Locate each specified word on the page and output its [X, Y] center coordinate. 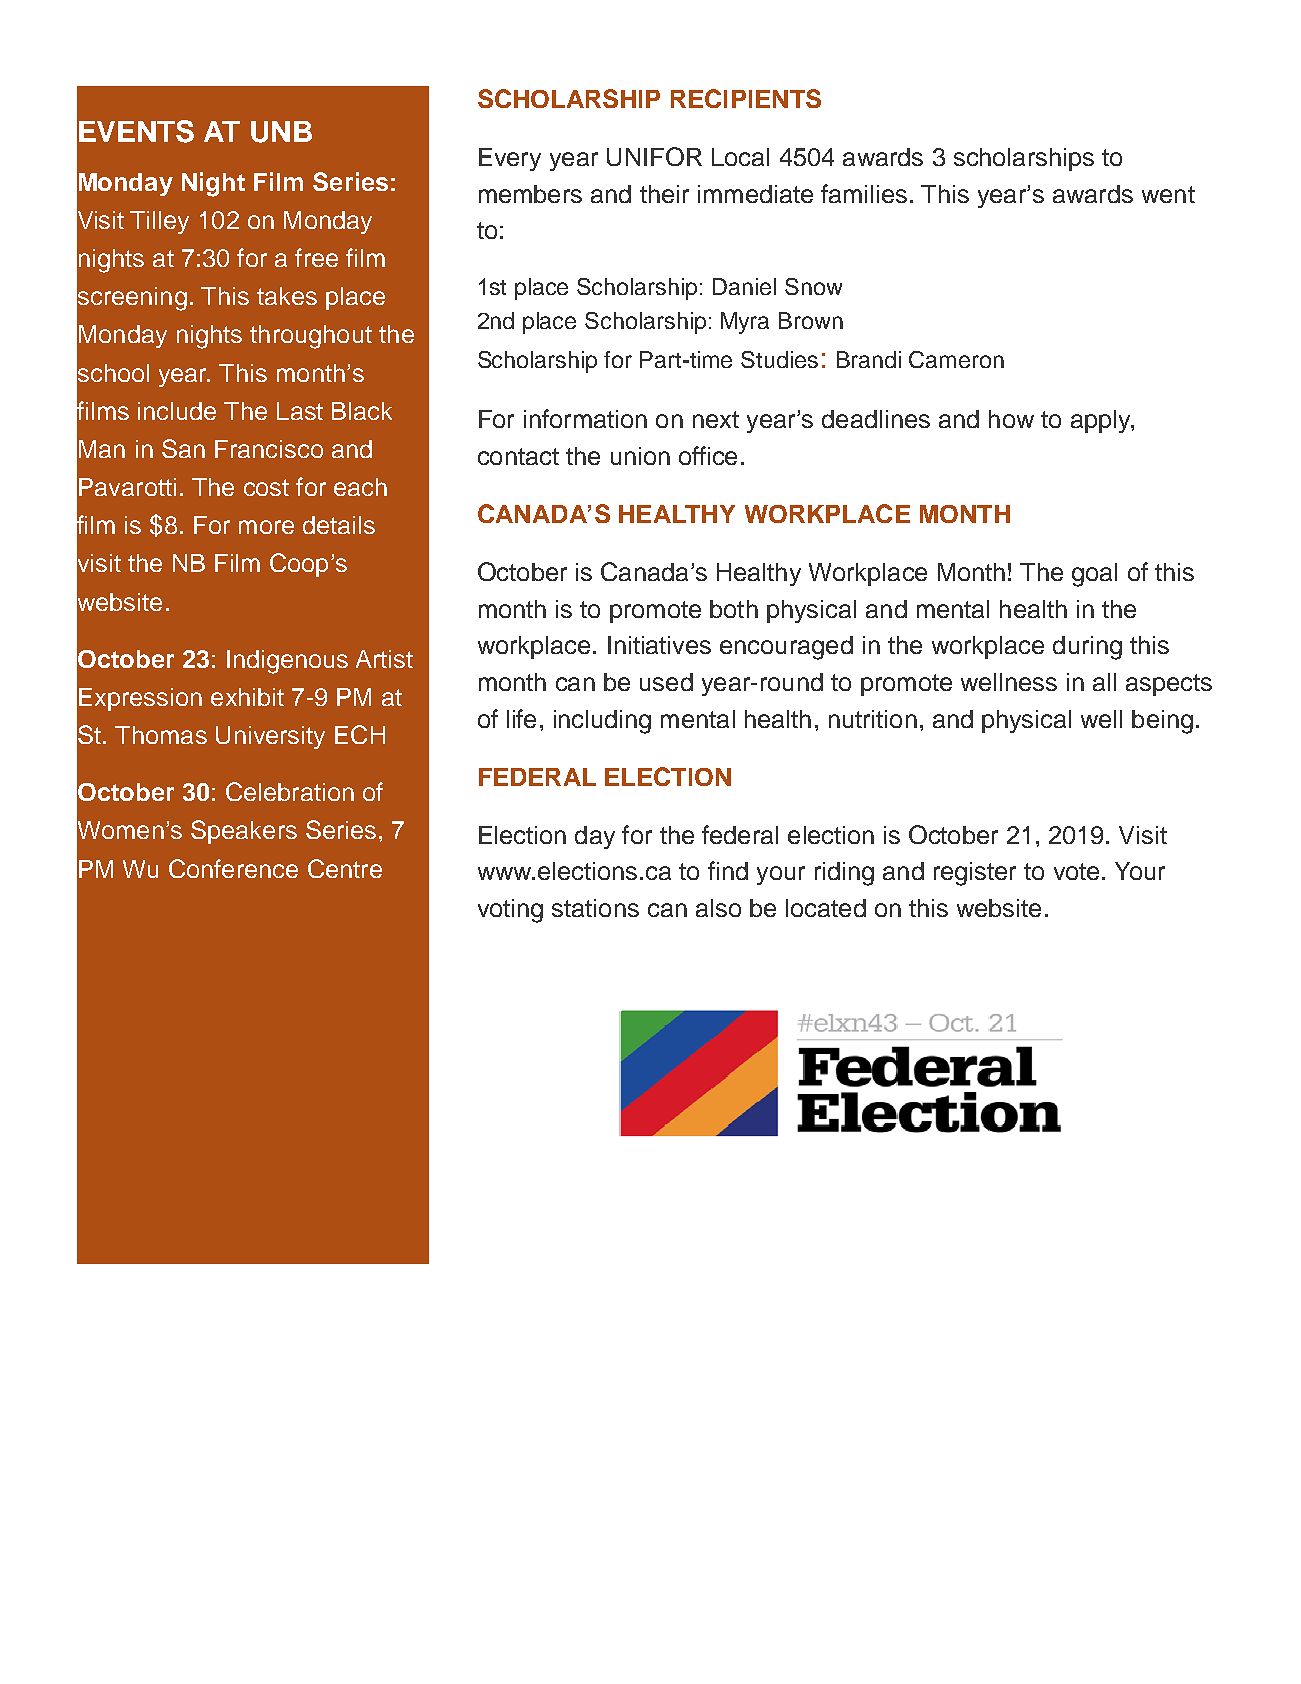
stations [595, 908]
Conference [233, 868]
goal [1094, 575]
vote [1076, 871]
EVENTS [136, 131]
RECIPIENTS [746, 98]
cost [266, 487]
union [640, 456]
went [1168, 194]
